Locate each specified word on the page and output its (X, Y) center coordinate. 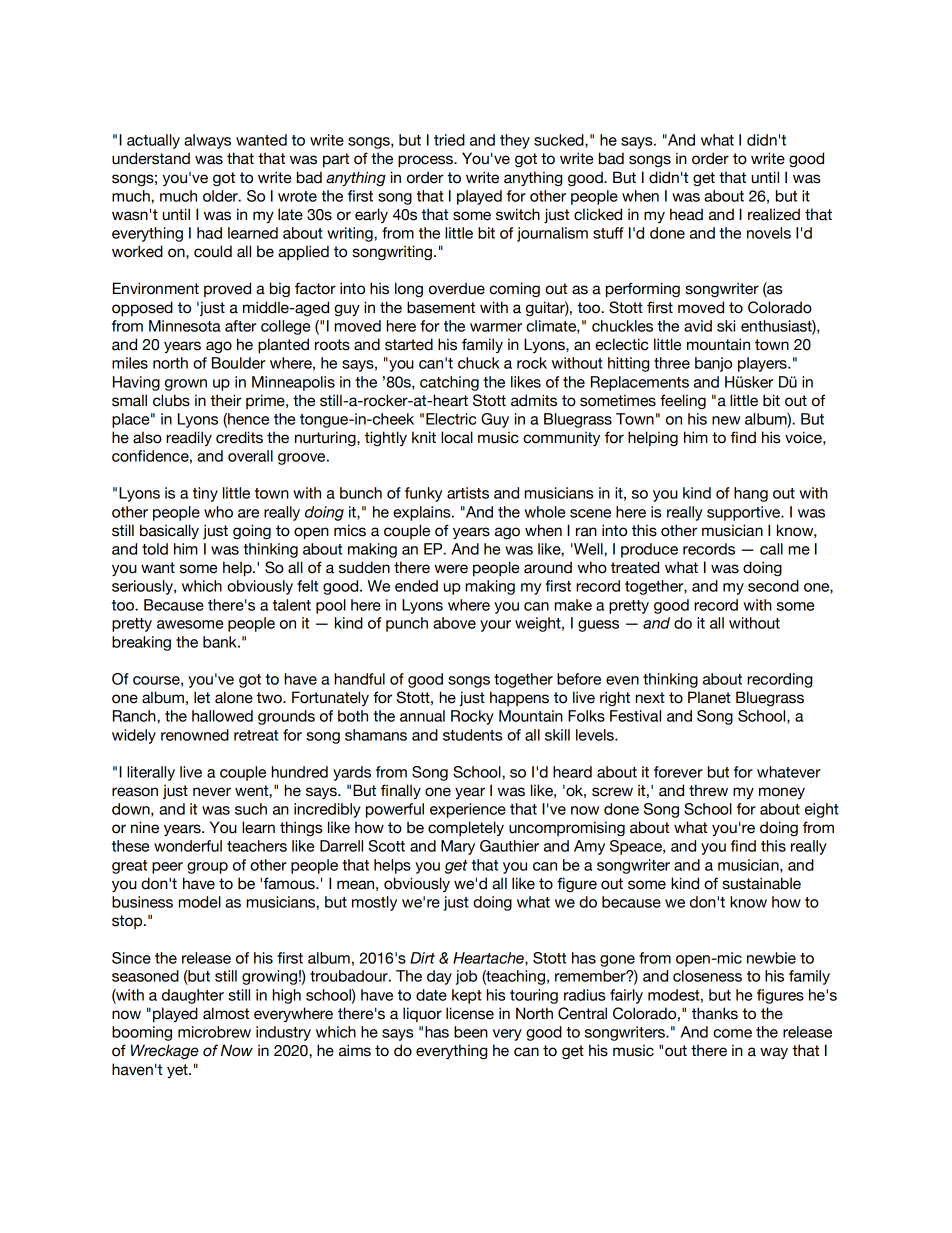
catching (449, 383)
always (207, 141)
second (773, 586)
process (426, 161)
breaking (141, 643)
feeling (683, 401)
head (686, 214)
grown (186, 385)
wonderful (188, 846)
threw (708, 790)
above (454, 623)
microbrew (214, 1032)
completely (466, 828)
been (471, 1032)
